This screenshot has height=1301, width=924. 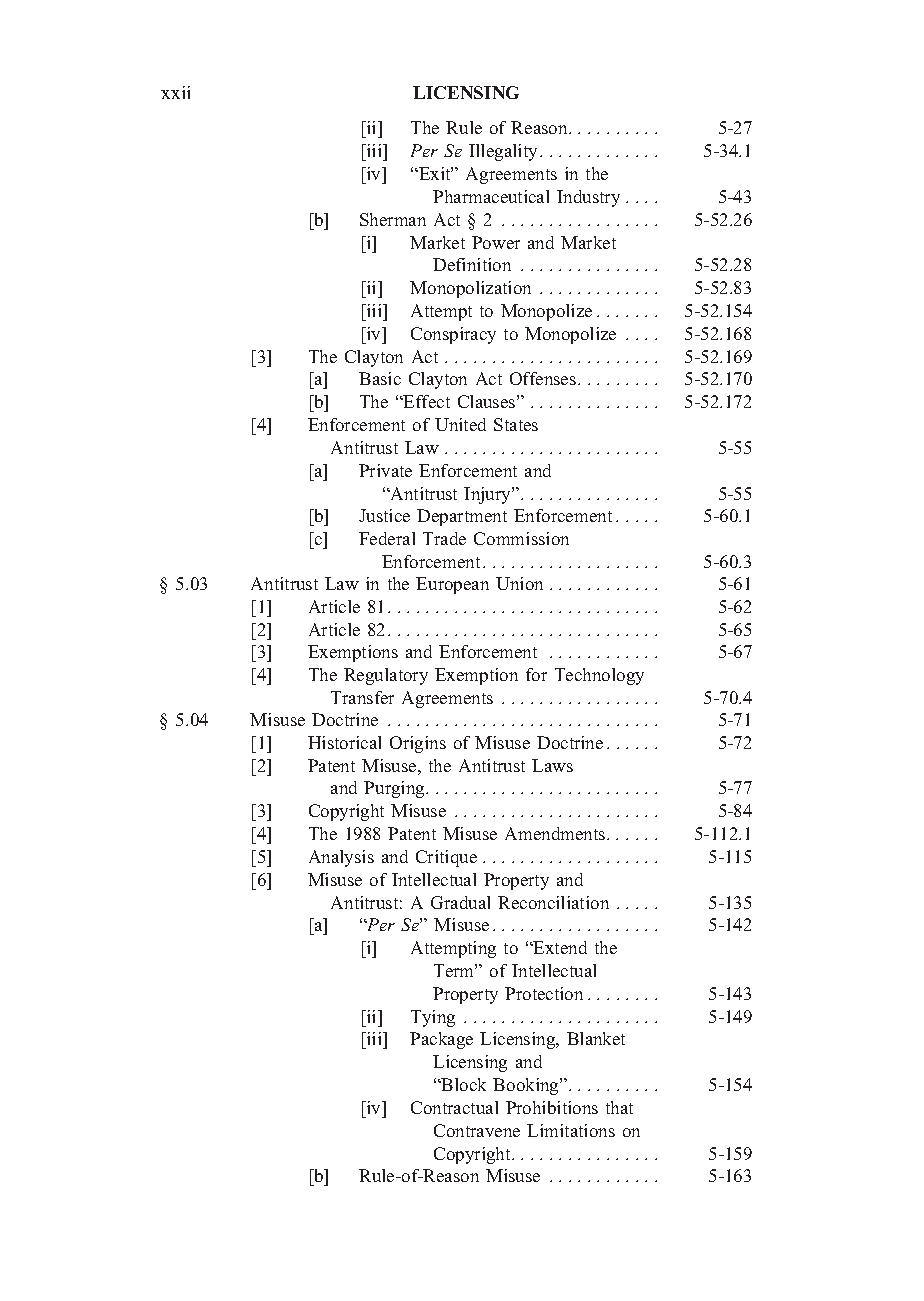 What do you see at coordinates (175, 92) in the screenshot?
I see `xxii` at bounding box center [175, 92].
